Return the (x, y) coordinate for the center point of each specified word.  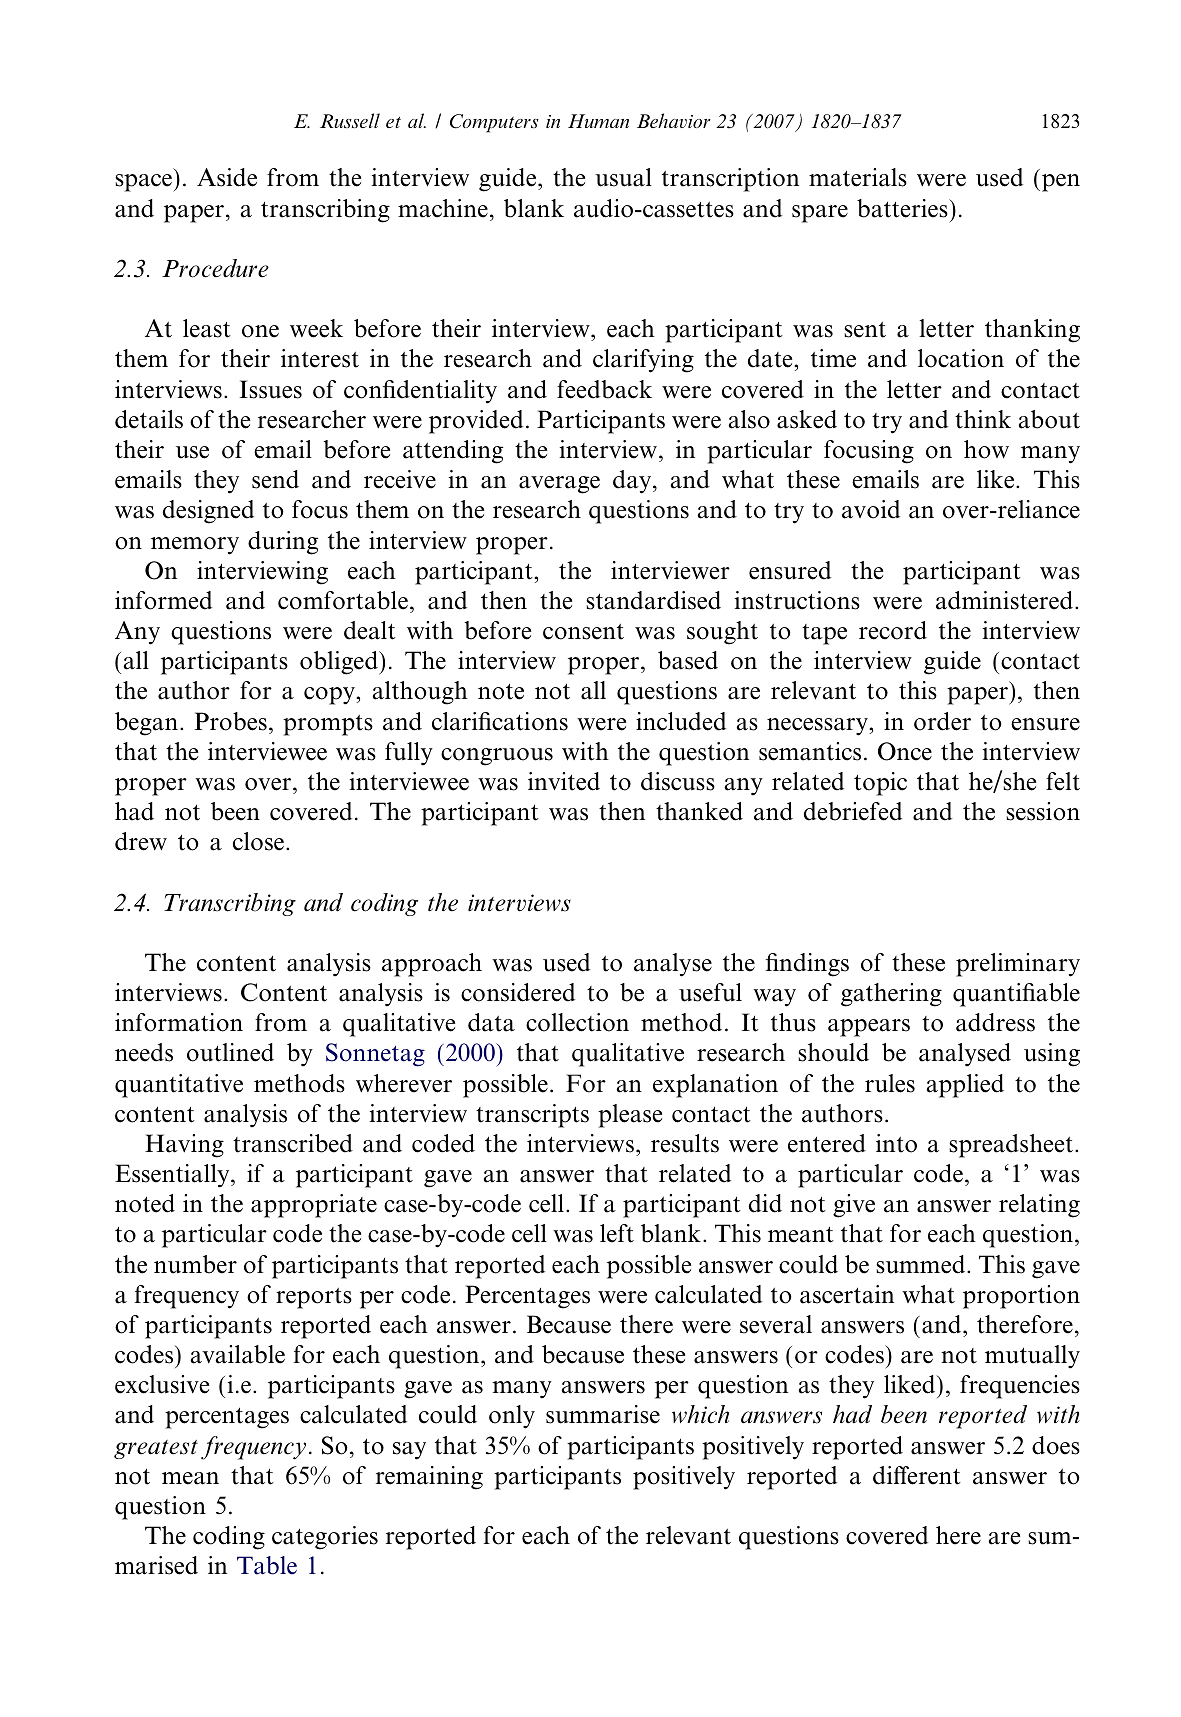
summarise (603, 1414)
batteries (903, 208)
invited (564, 781)
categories (325, 1538)
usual (623, 177)
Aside (227, 177)
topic (880, 784)
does (1056, 1445)
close (258, 841)
